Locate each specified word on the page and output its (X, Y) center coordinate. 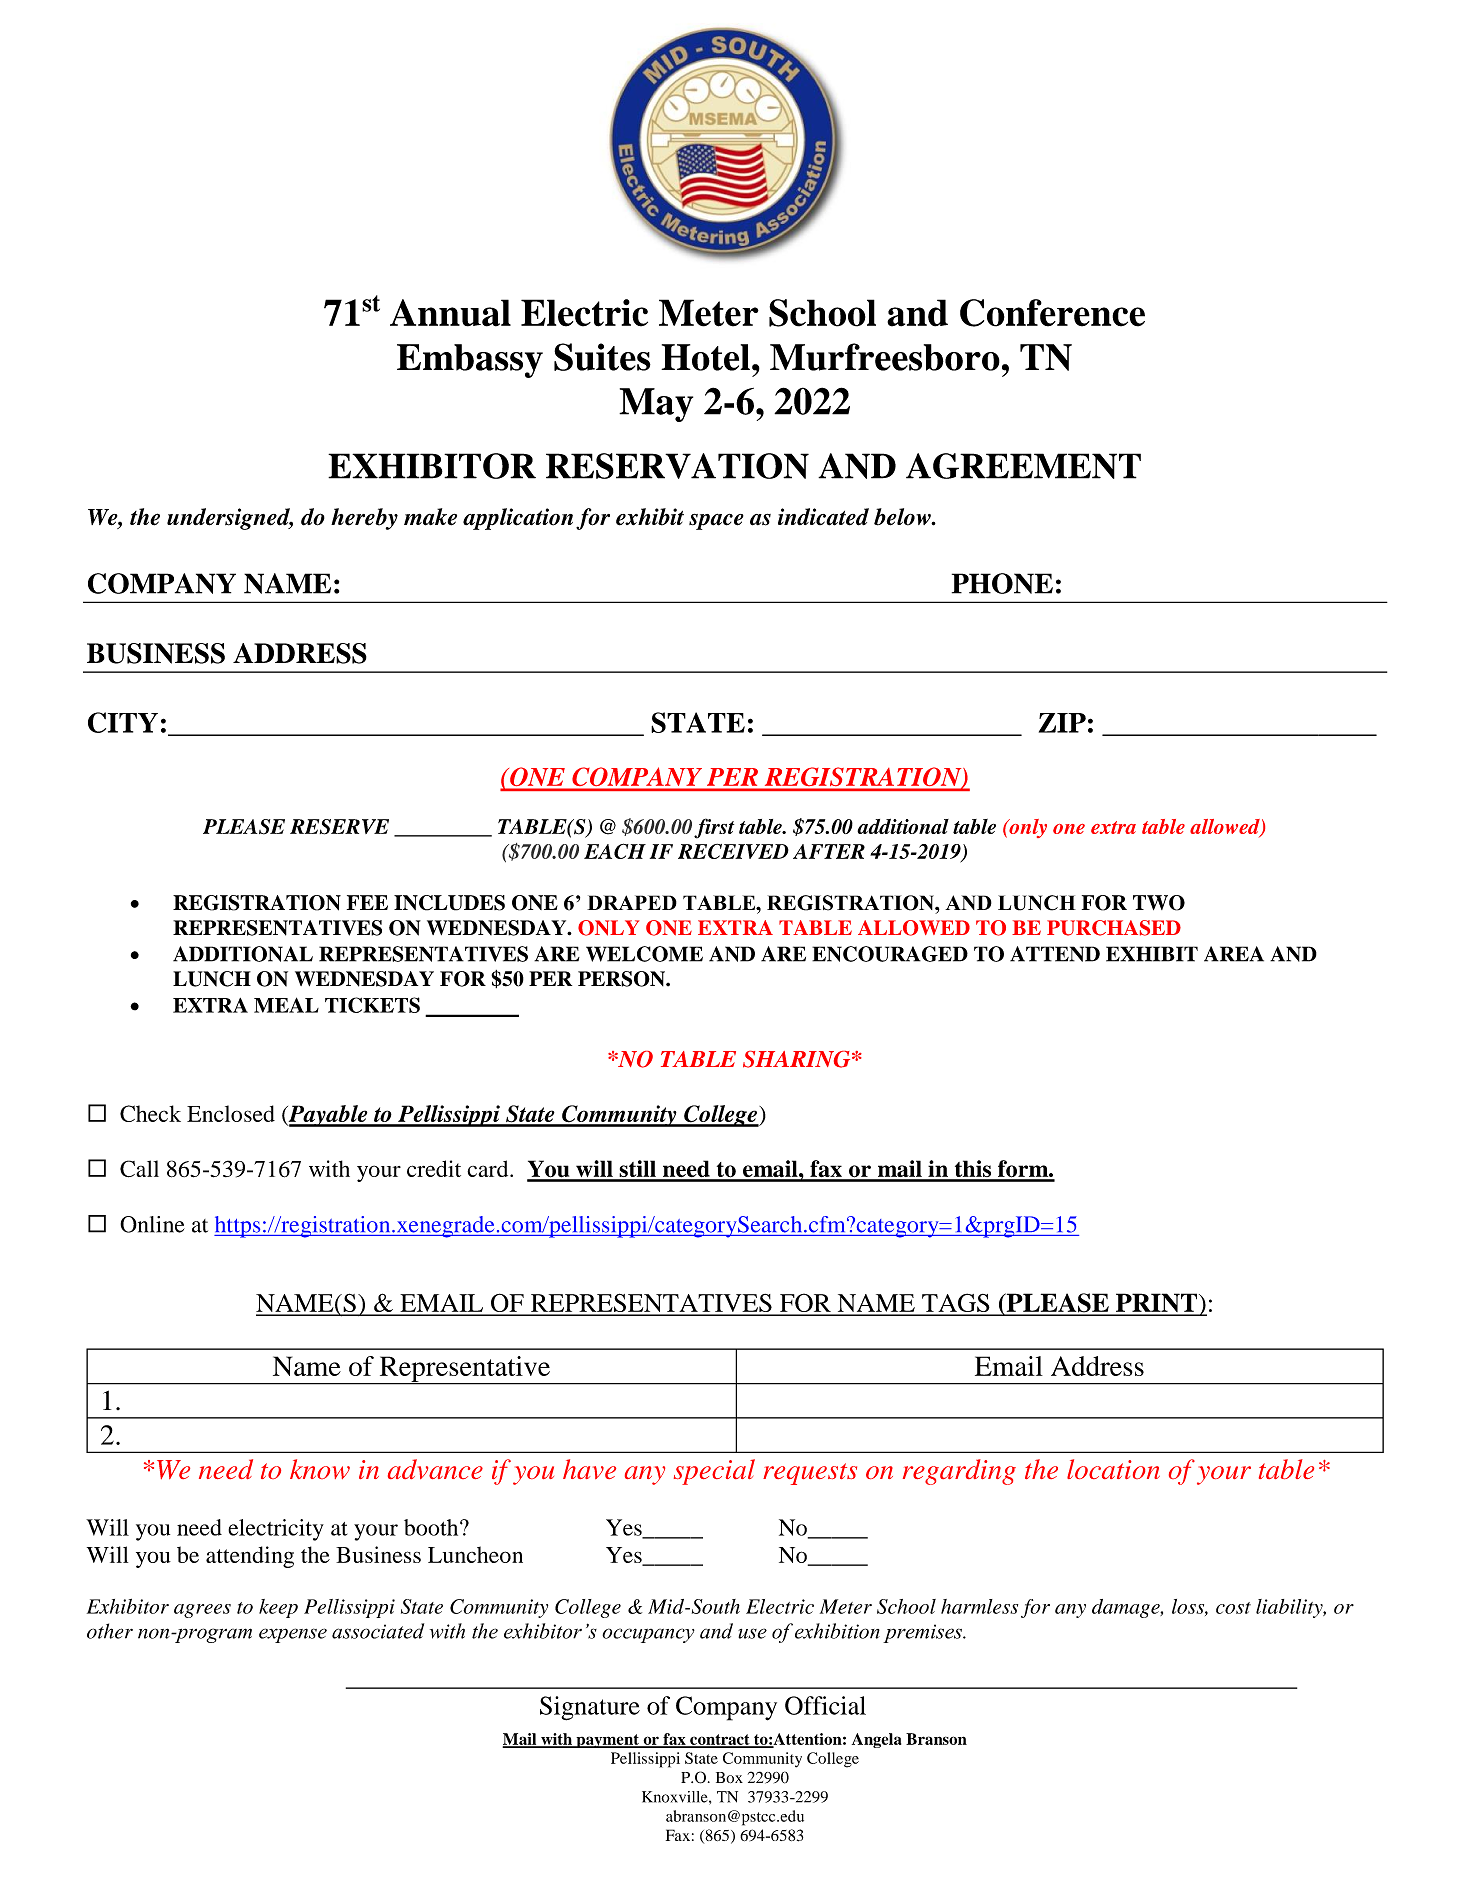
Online (152, 1224)
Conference (1052, 313)
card (489, 1168)
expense (293, 1635)
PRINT (1157, 1304)
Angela (876, 1740)
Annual (450, 313)
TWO (1159, 903)
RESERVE (339, 827)
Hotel (705, 357)
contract (720, 1740)
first (714, 828)
